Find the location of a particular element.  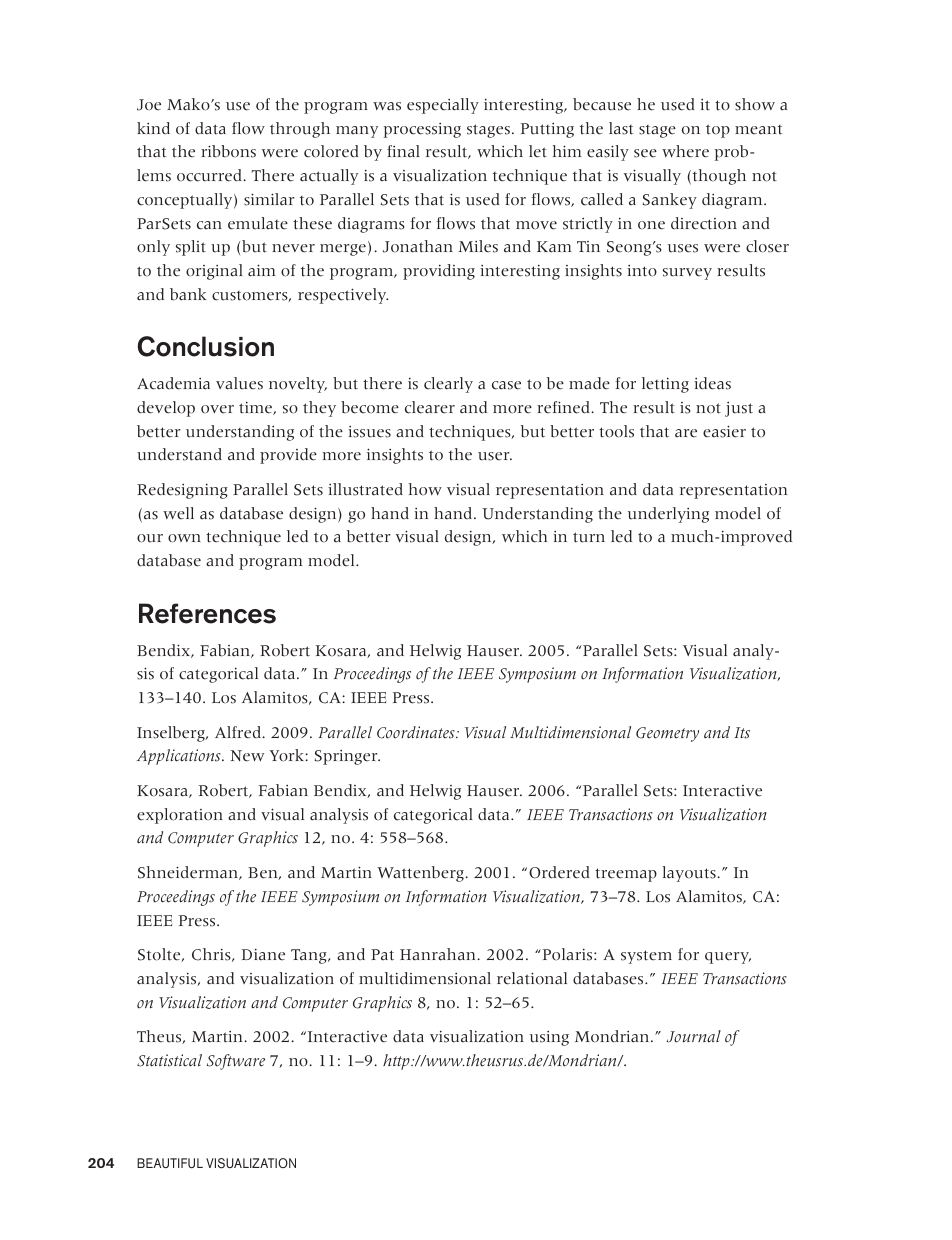

values is located at coordinates (239, 383).
